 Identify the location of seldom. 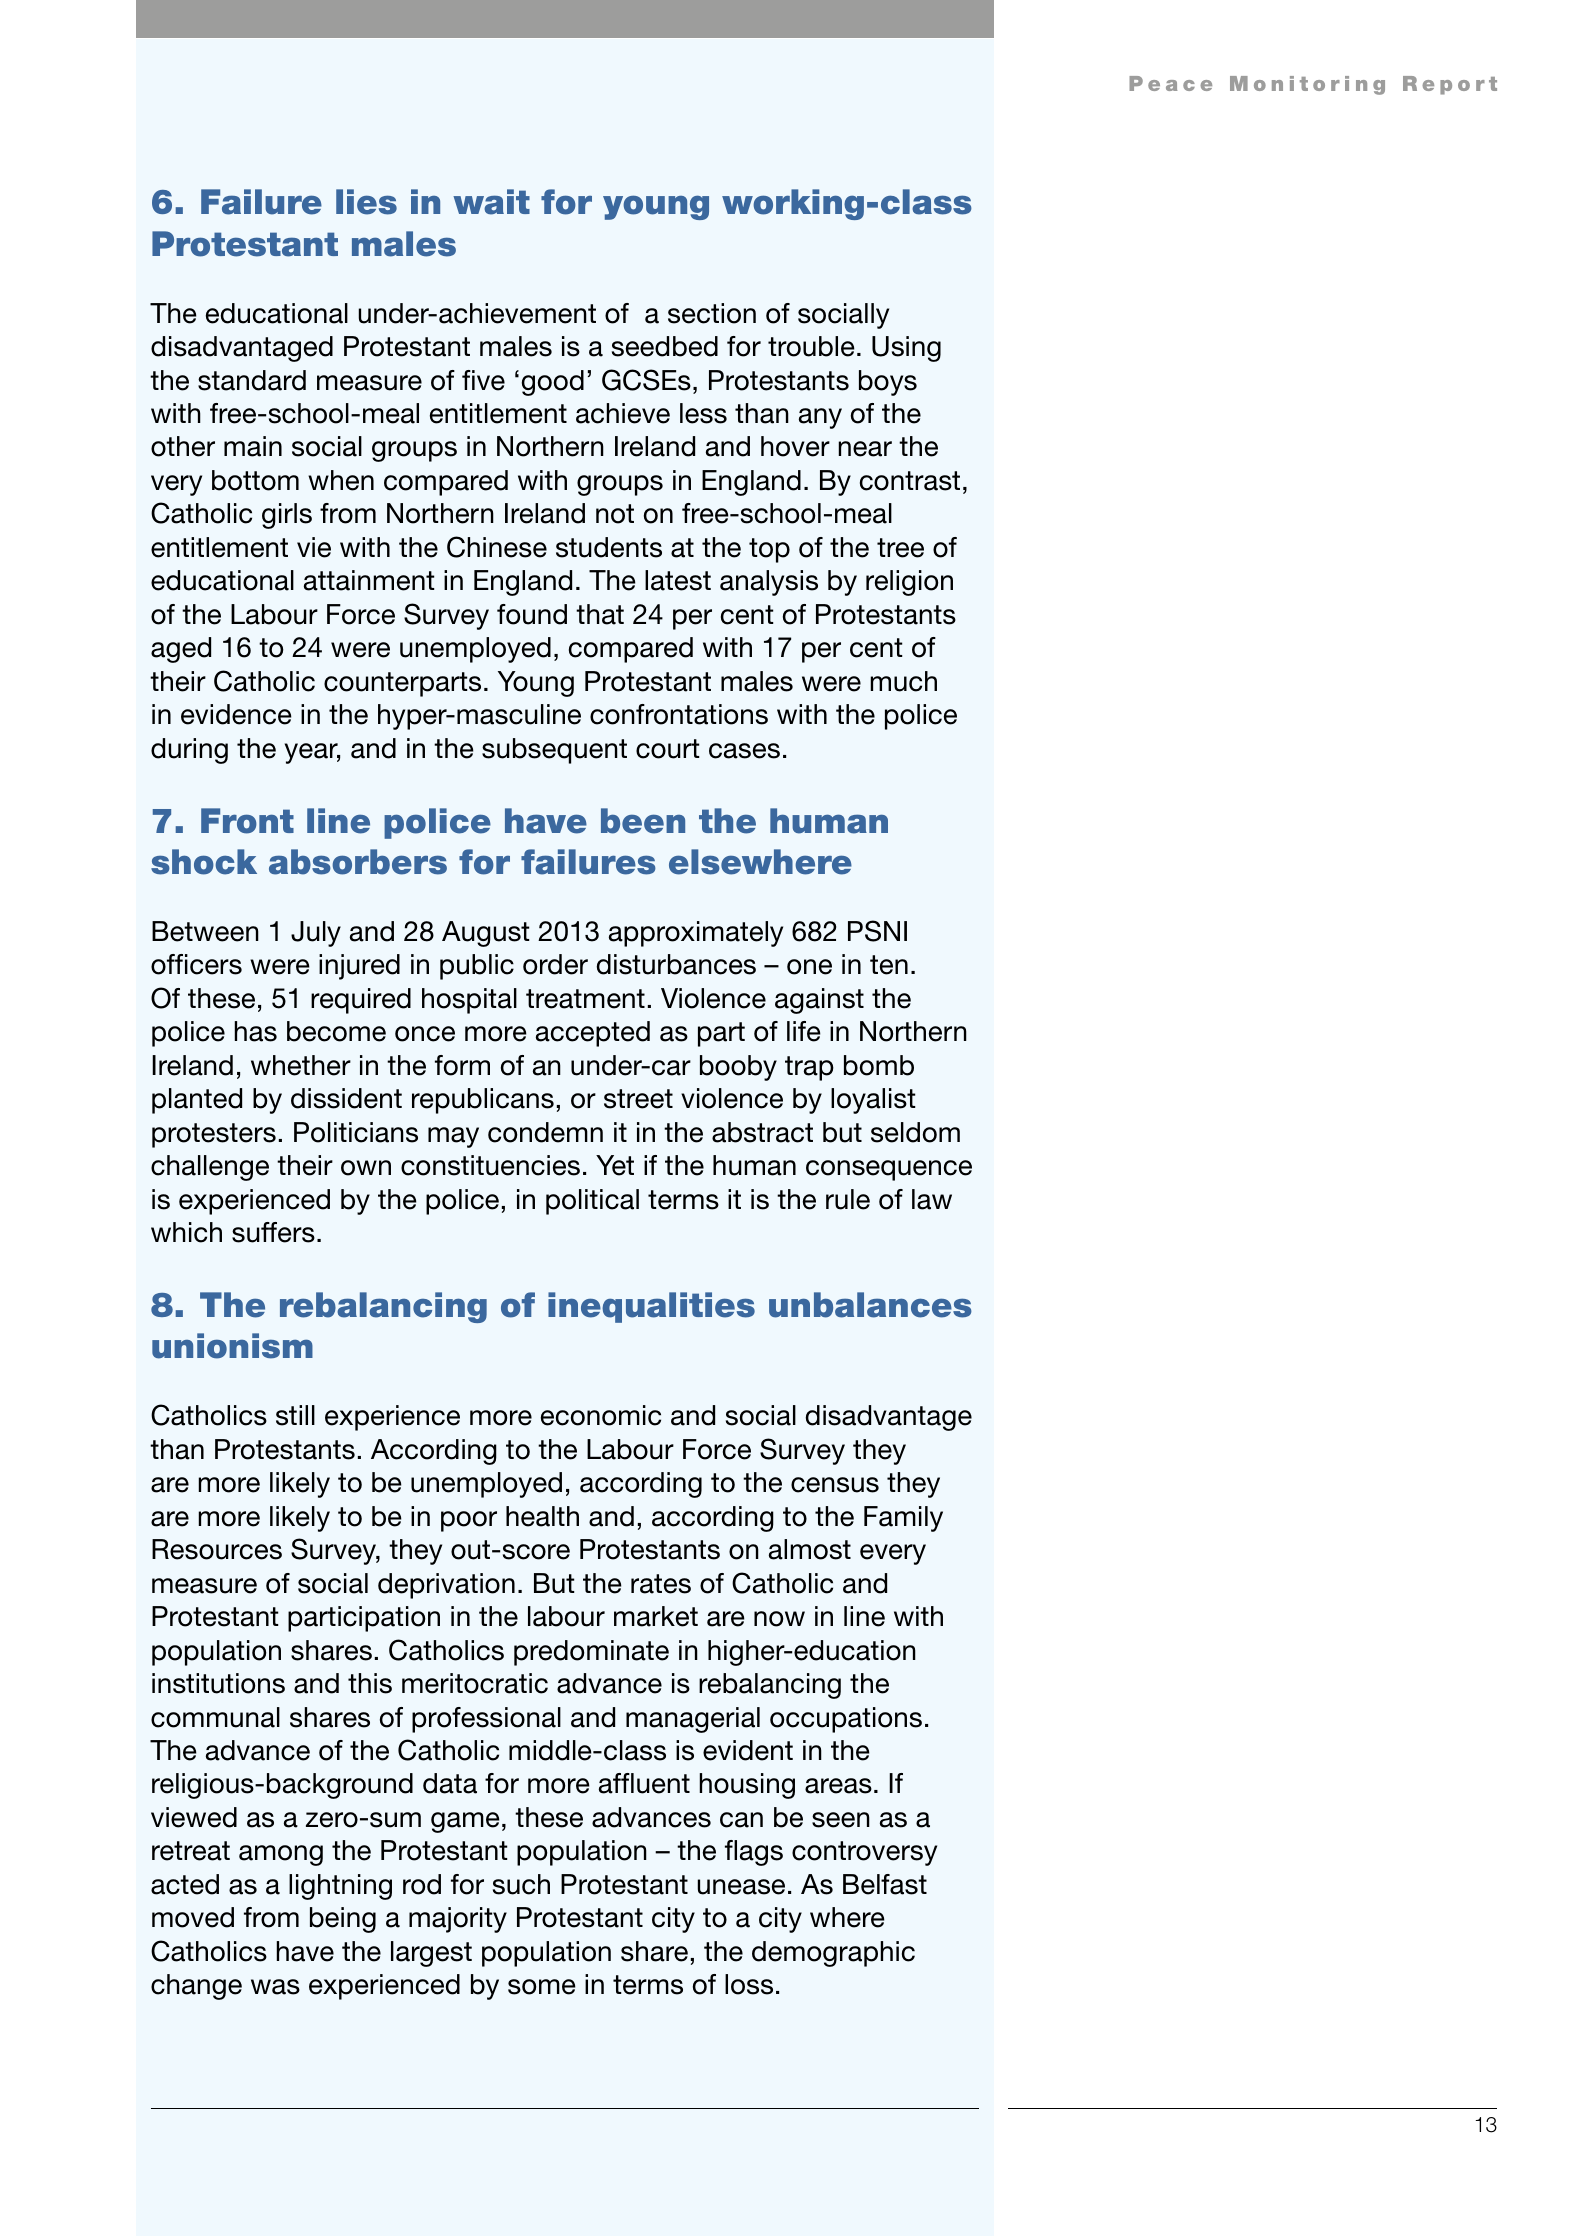
(915, 1132).
